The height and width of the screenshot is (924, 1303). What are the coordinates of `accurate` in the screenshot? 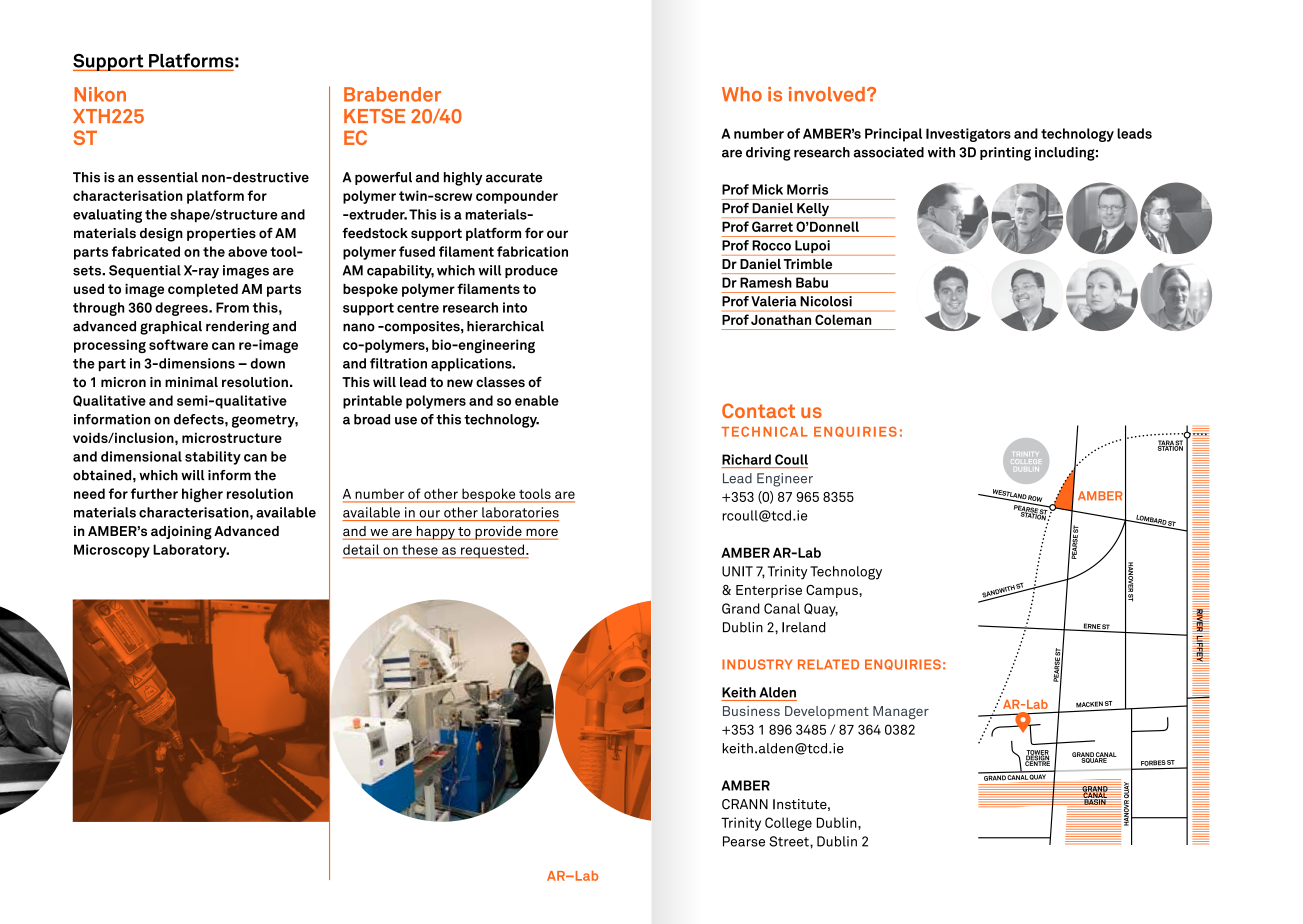 It's located at (514, 177).
